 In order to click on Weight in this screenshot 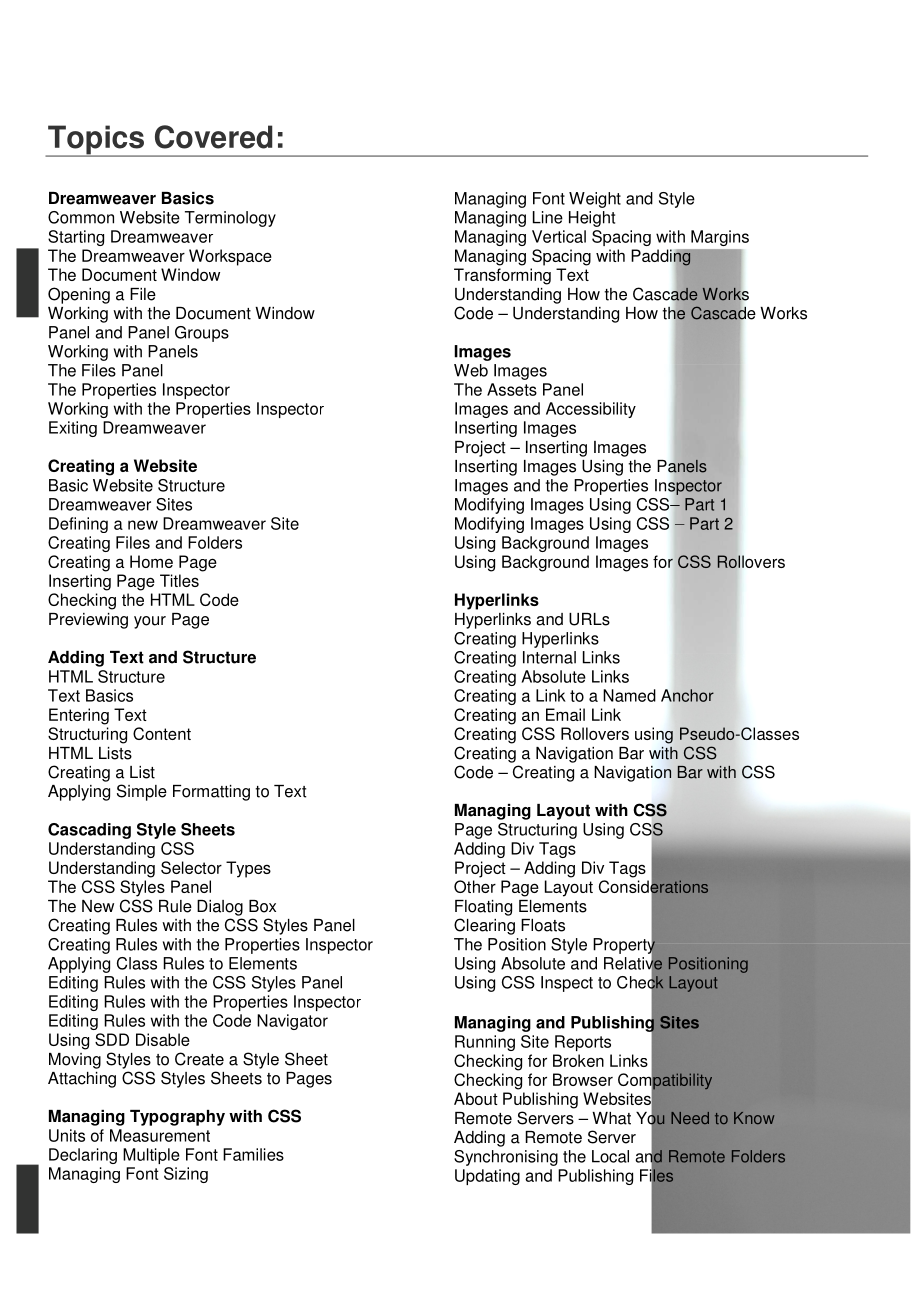, I will do `click(595, 200)`.
